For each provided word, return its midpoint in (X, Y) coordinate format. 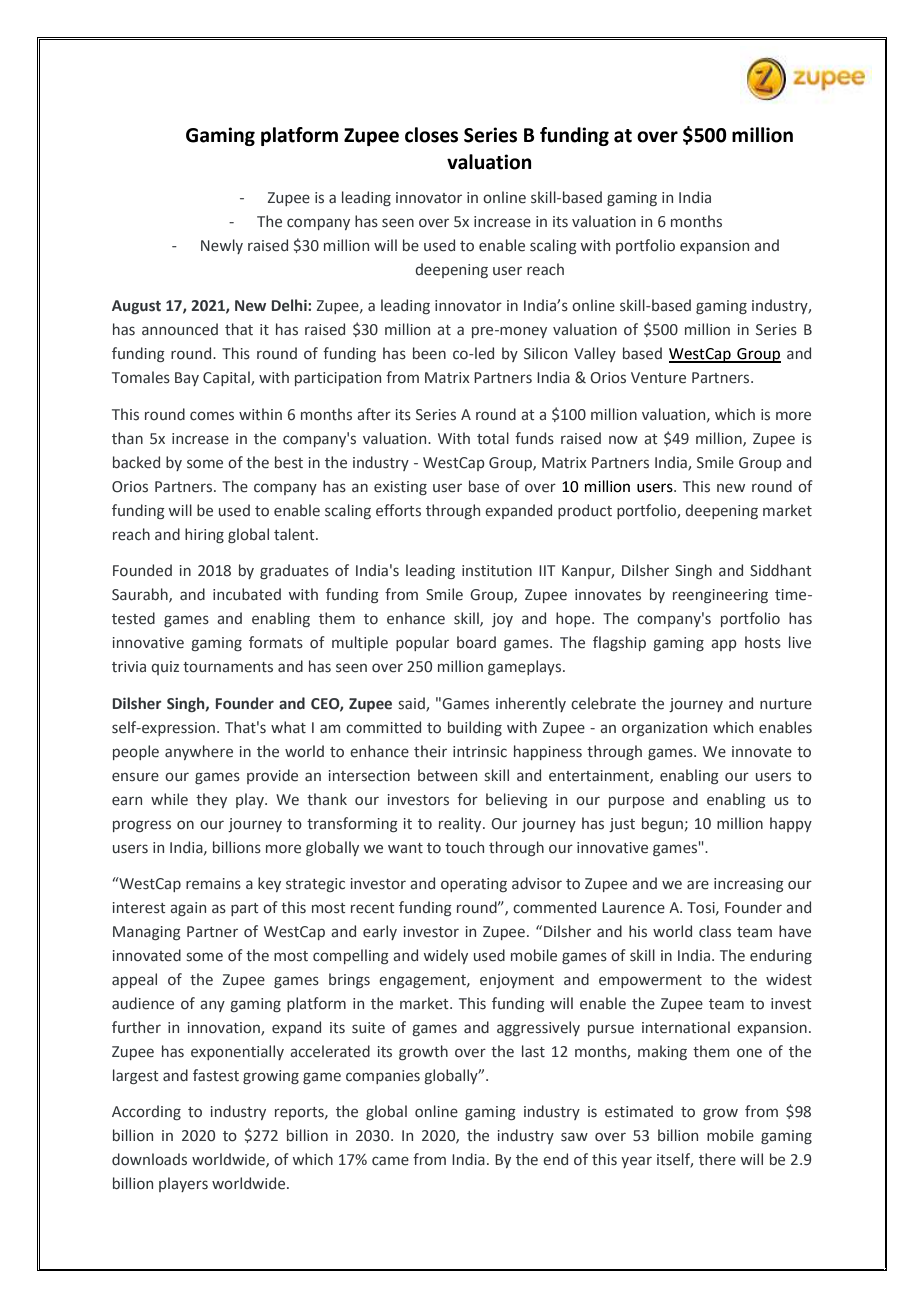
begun (662, 824)
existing (400, 488)
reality (461, 824)
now (623, 439)
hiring (204, 535)
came (390, 1161)
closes (431, 135)
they (211, 800)
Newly (222, 246)
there (717, 1159)
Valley (595, 354)
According (146, 1112)
